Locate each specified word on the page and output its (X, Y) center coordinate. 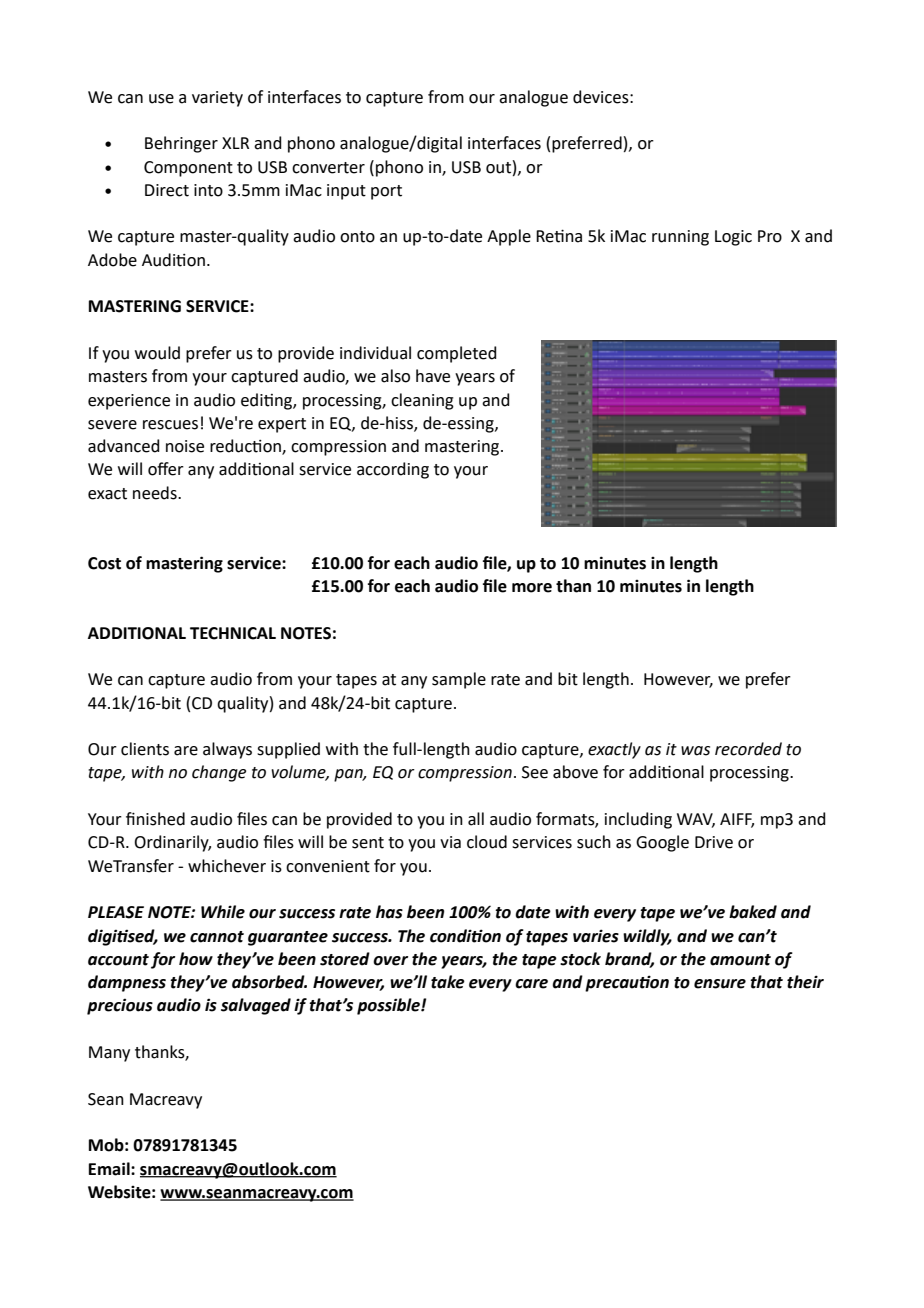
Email (110, 1169)
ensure (720, 984)
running (680, 238)
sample (459, 680)
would (157, 353)
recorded (748, 749)
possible (389, 1006)
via (450, 842)
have (433, 376)
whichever (227, 866)
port (386, 192)
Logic (733, 238)
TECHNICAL (233, 633)
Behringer (181, 144)
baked (753, 912)
